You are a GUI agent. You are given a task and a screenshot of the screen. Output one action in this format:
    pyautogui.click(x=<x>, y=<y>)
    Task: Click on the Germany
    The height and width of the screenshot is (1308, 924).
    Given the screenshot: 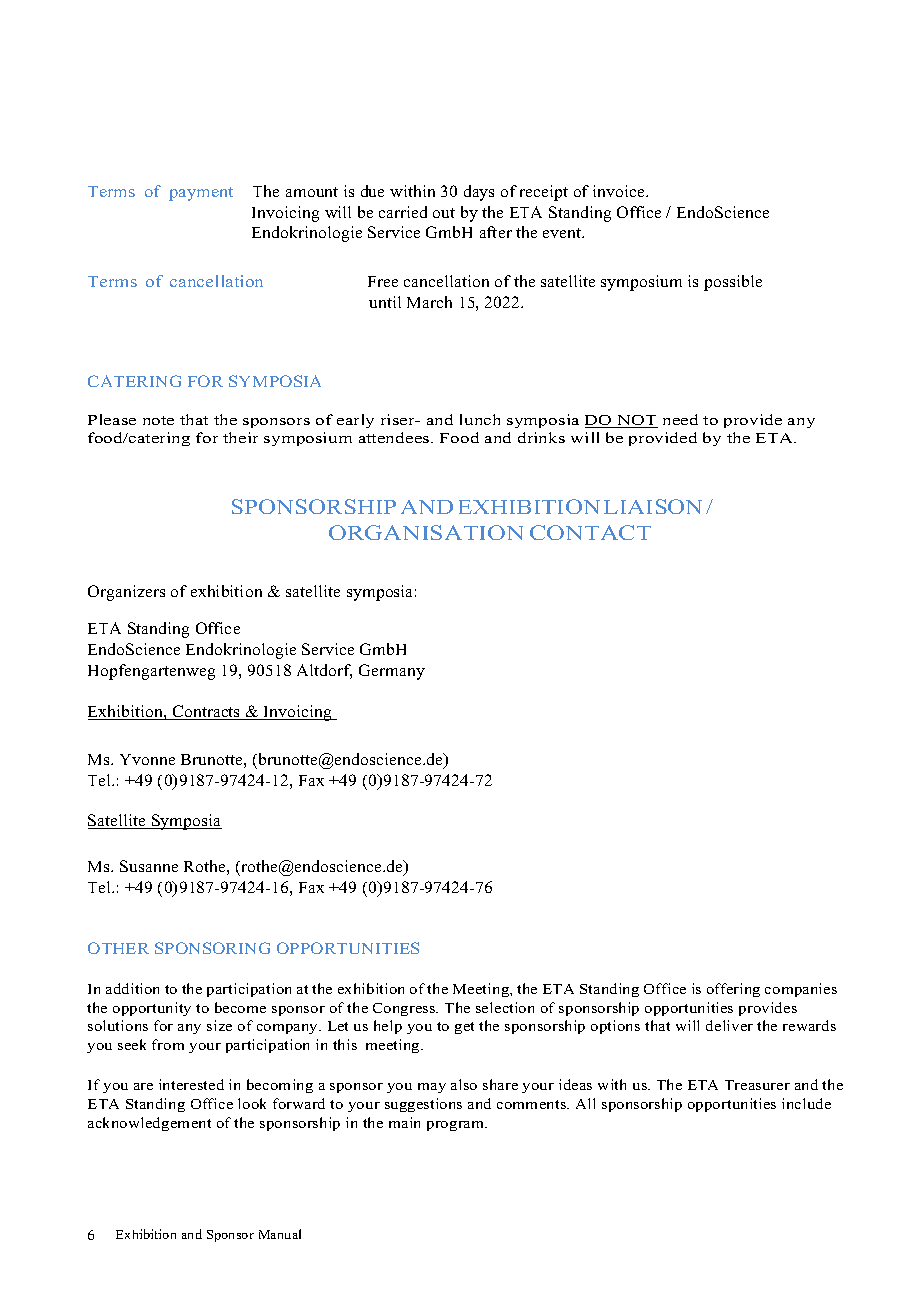 What is the action you would take?
    pyautogui.click(x=392, y=672)
